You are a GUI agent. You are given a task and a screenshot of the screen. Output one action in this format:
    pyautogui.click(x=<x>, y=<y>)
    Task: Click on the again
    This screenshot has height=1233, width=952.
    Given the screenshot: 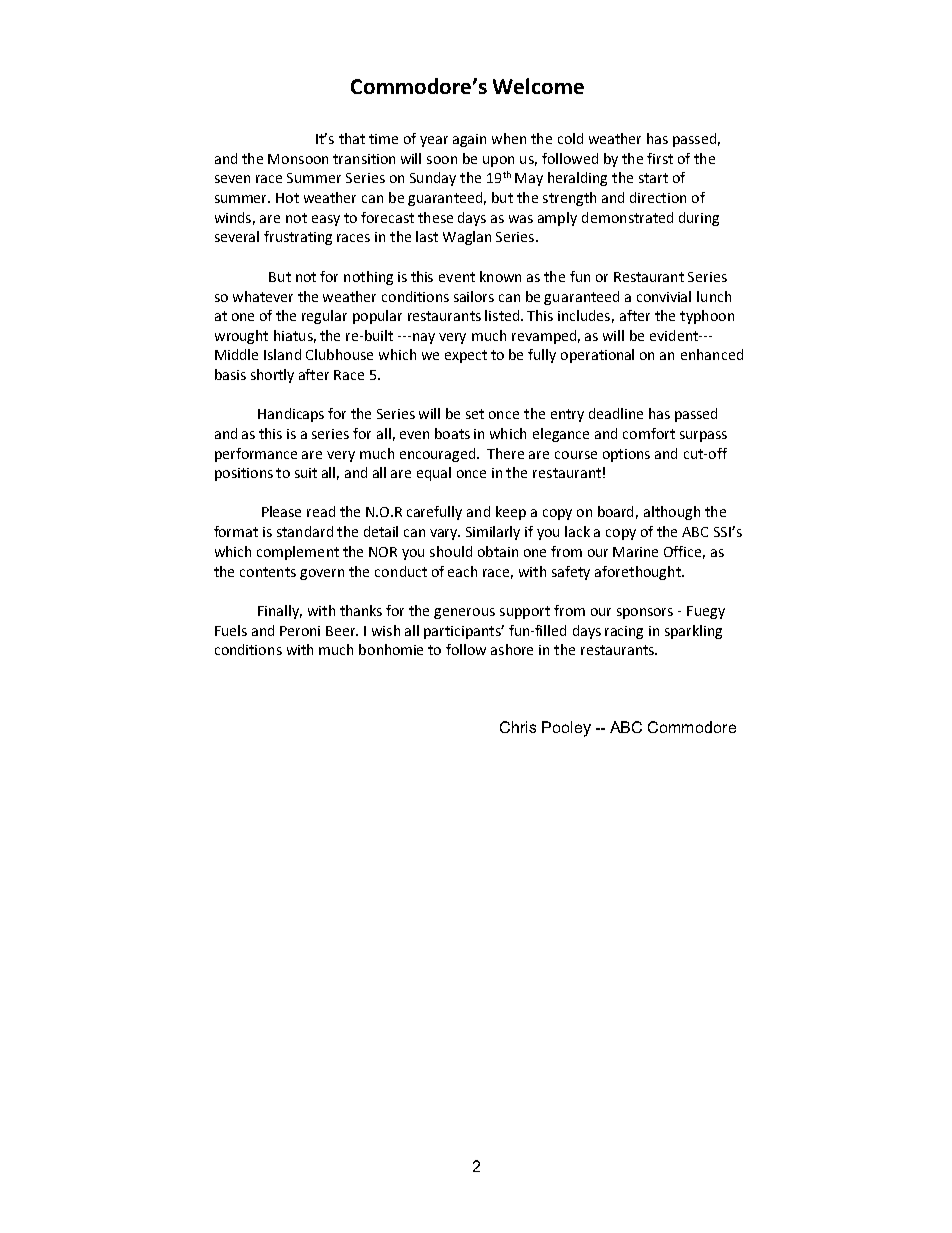 What is the action you would take?
    pyautogui.click(x=469, y=140)
